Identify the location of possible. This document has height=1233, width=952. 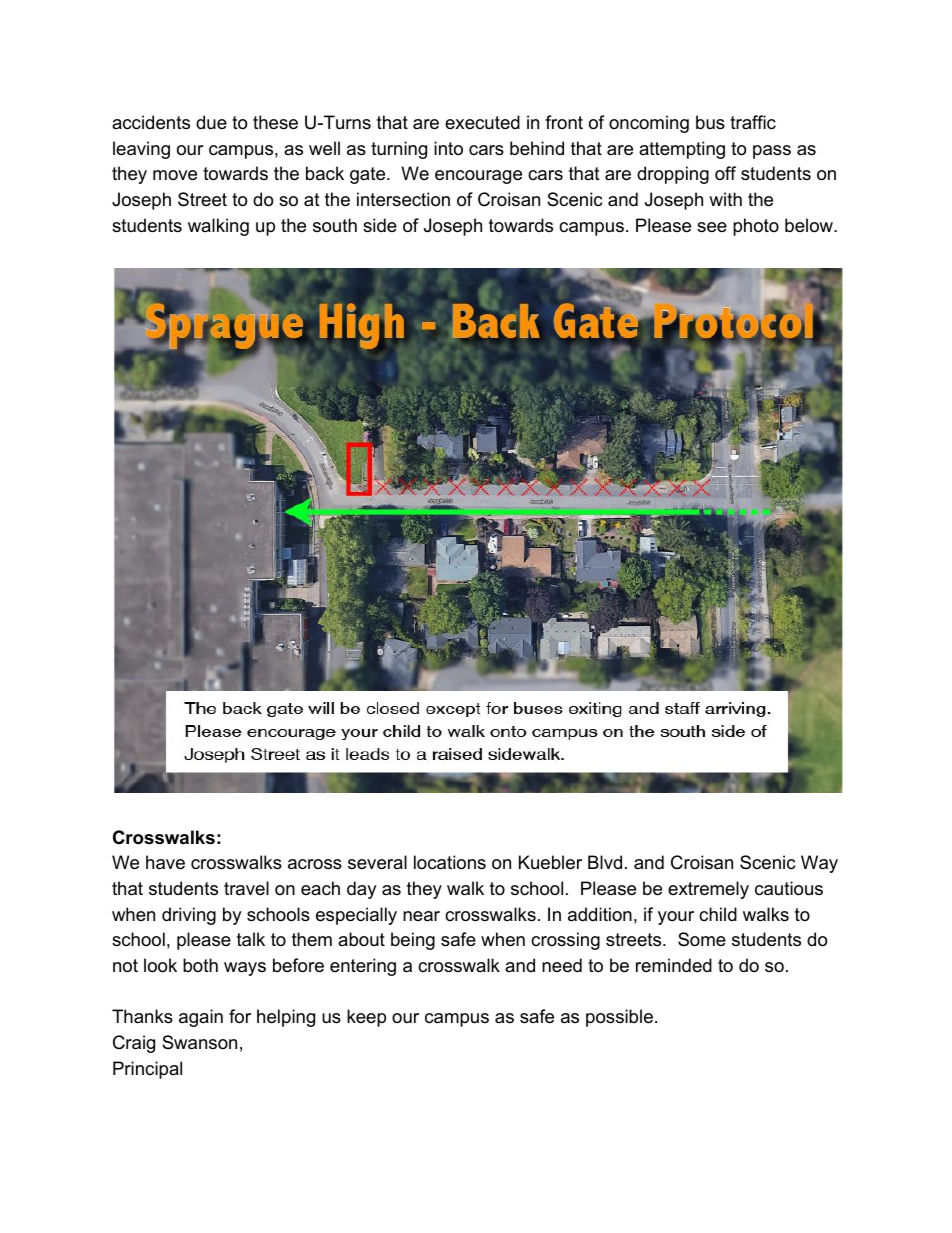
(619, 1018).
